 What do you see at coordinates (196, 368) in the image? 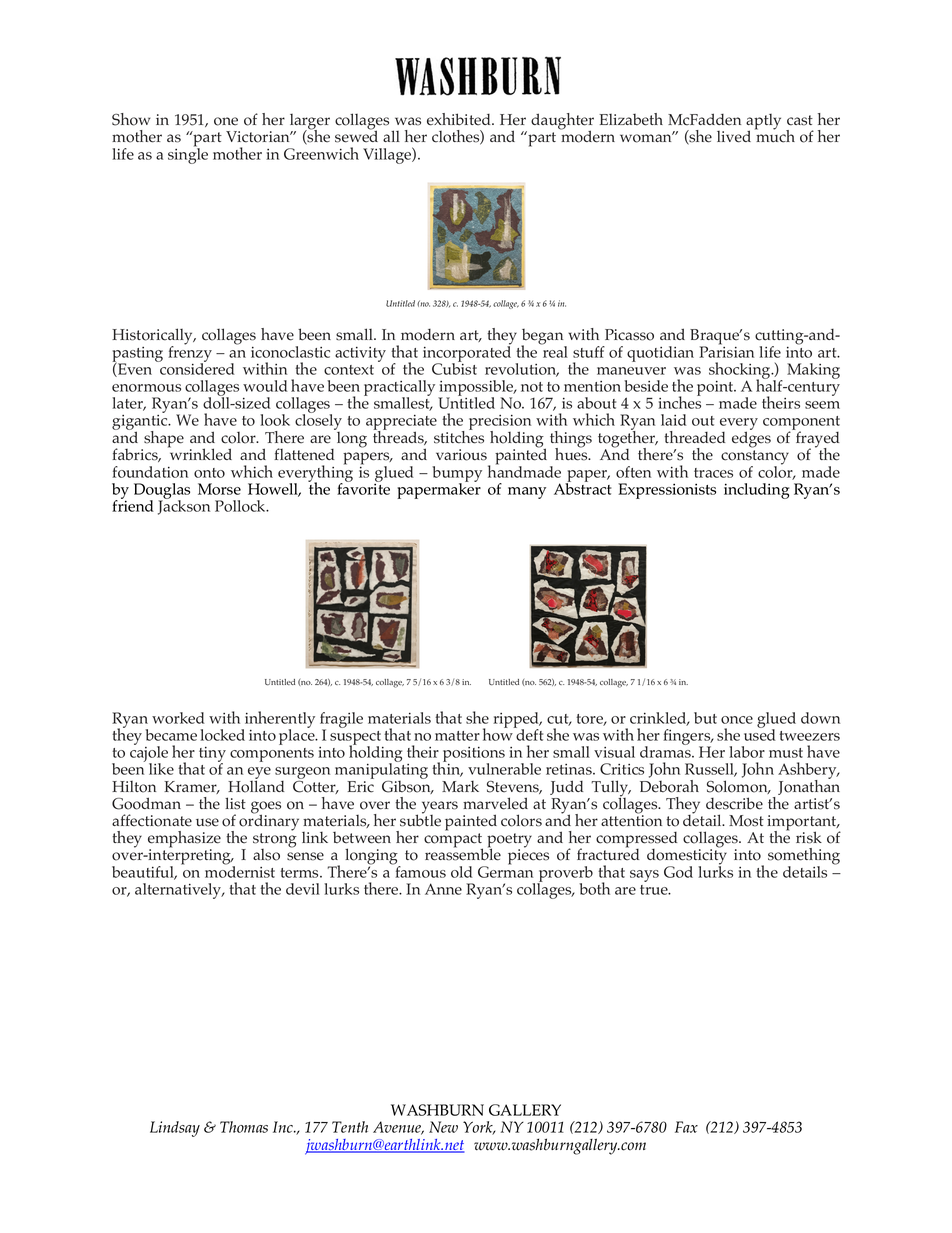
I see `considered` at bounding box center [196, 368].
